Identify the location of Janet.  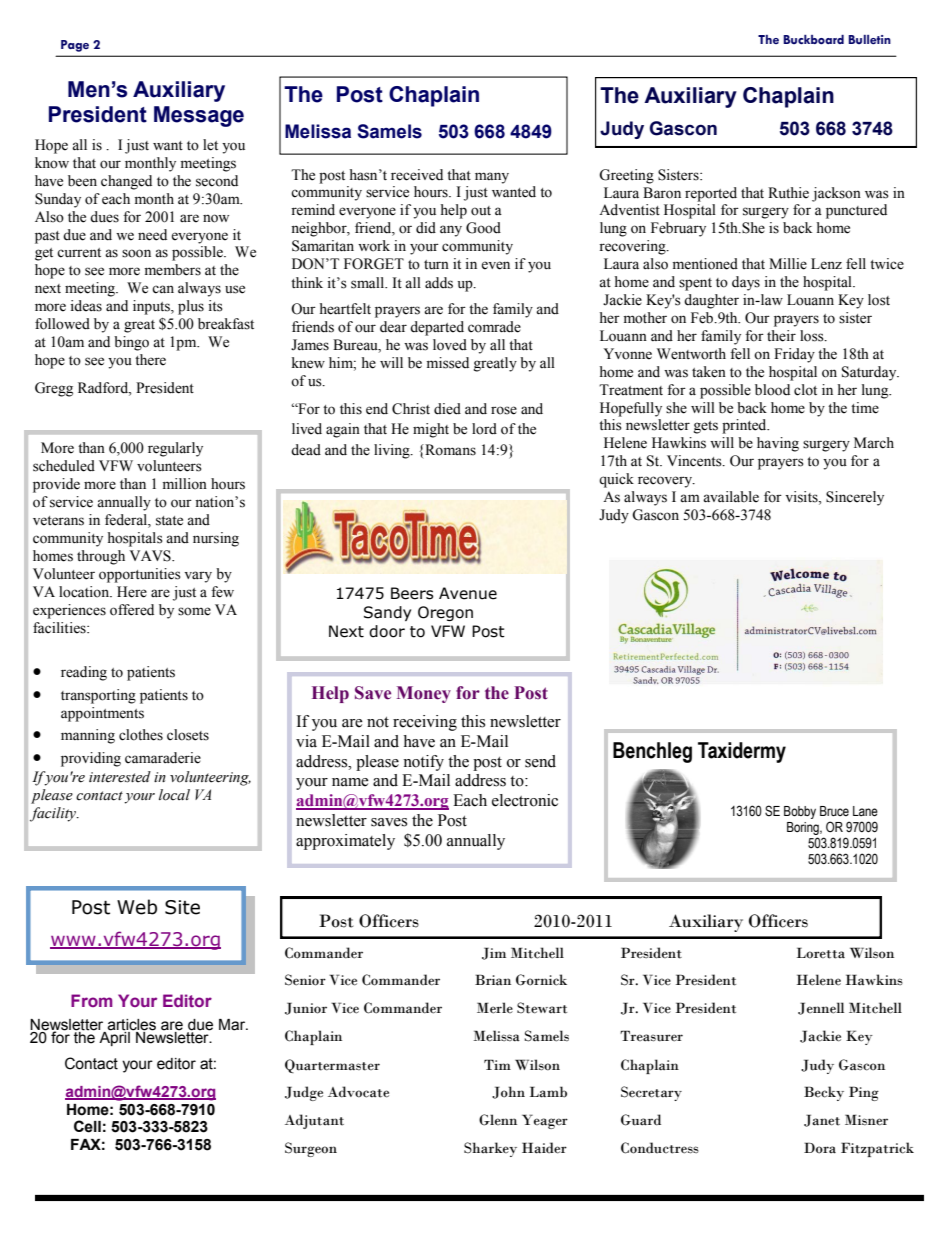
(822, 1120).
